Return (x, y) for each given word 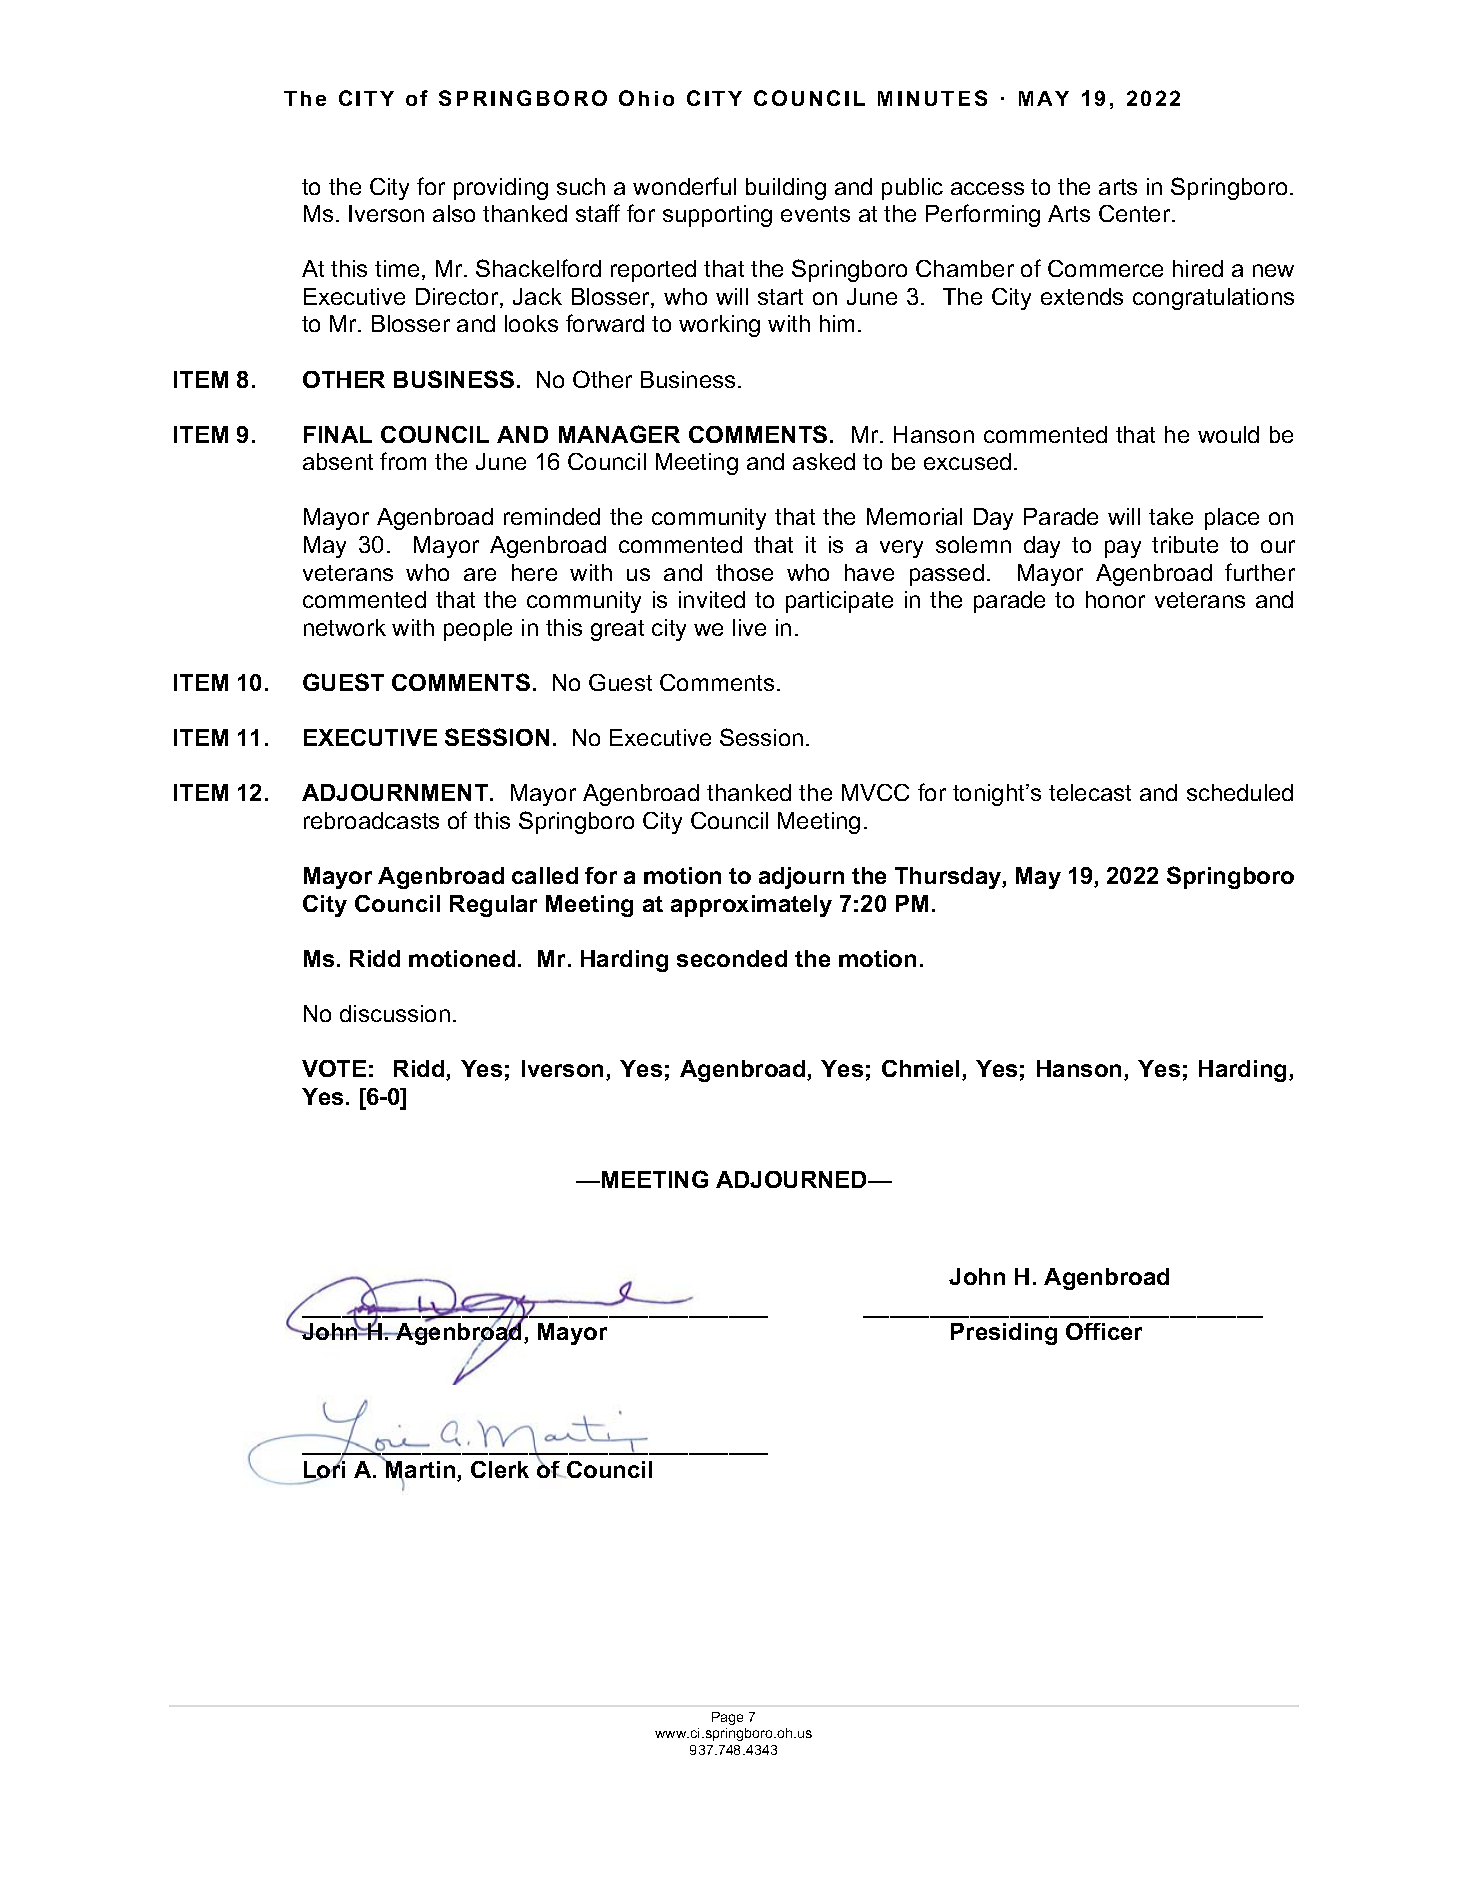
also (454, 213)
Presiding (1004, 1334)
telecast (1090, 792)
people (478, 630)
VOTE (334, 1068)
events (815, 214)
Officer (1104, 1331)
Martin (421, 1470)
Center (1136, 213)
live (749, 627)
